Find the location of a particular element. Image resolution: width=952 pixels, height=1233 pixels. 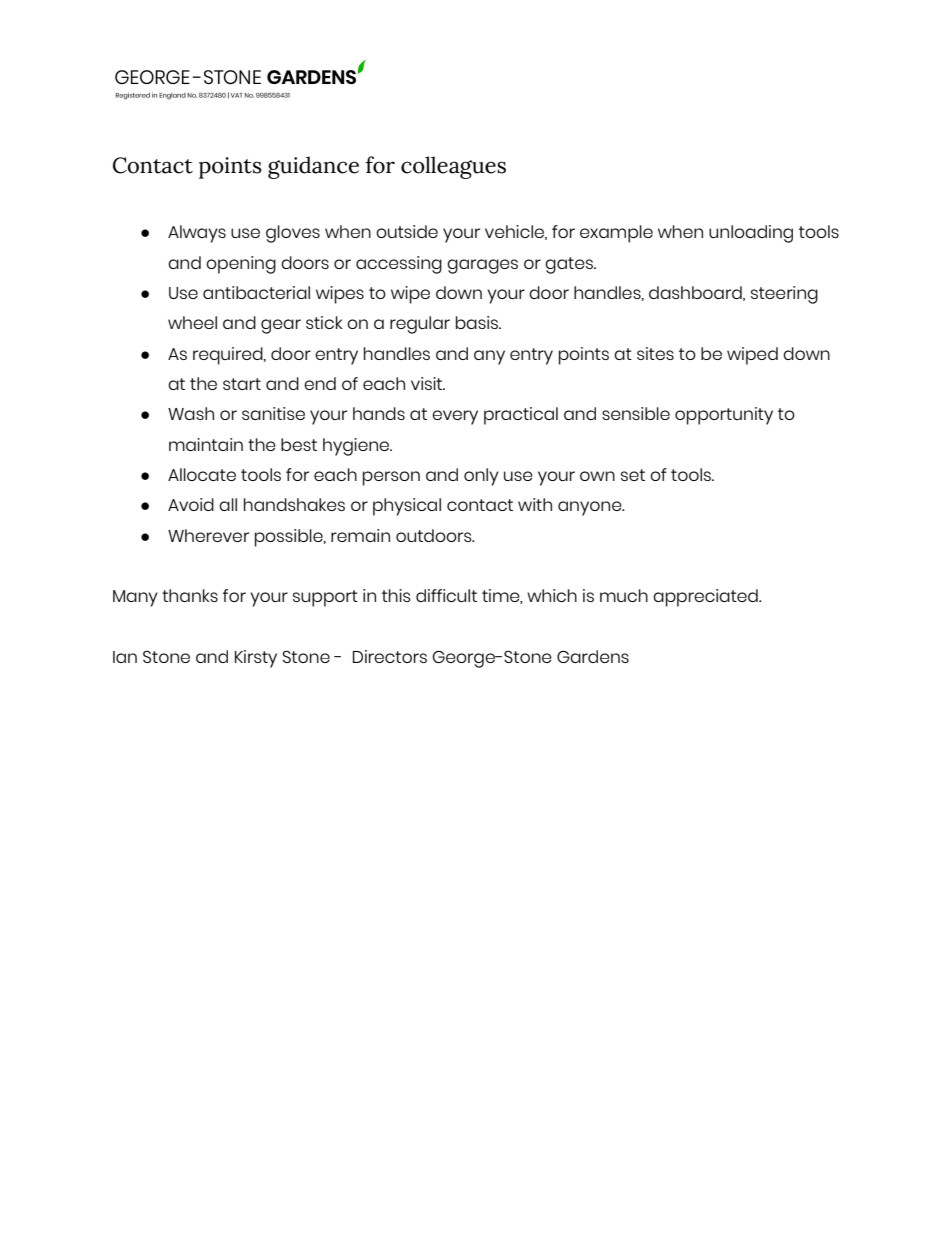

Gardens is located at coordinates (593, 656).
